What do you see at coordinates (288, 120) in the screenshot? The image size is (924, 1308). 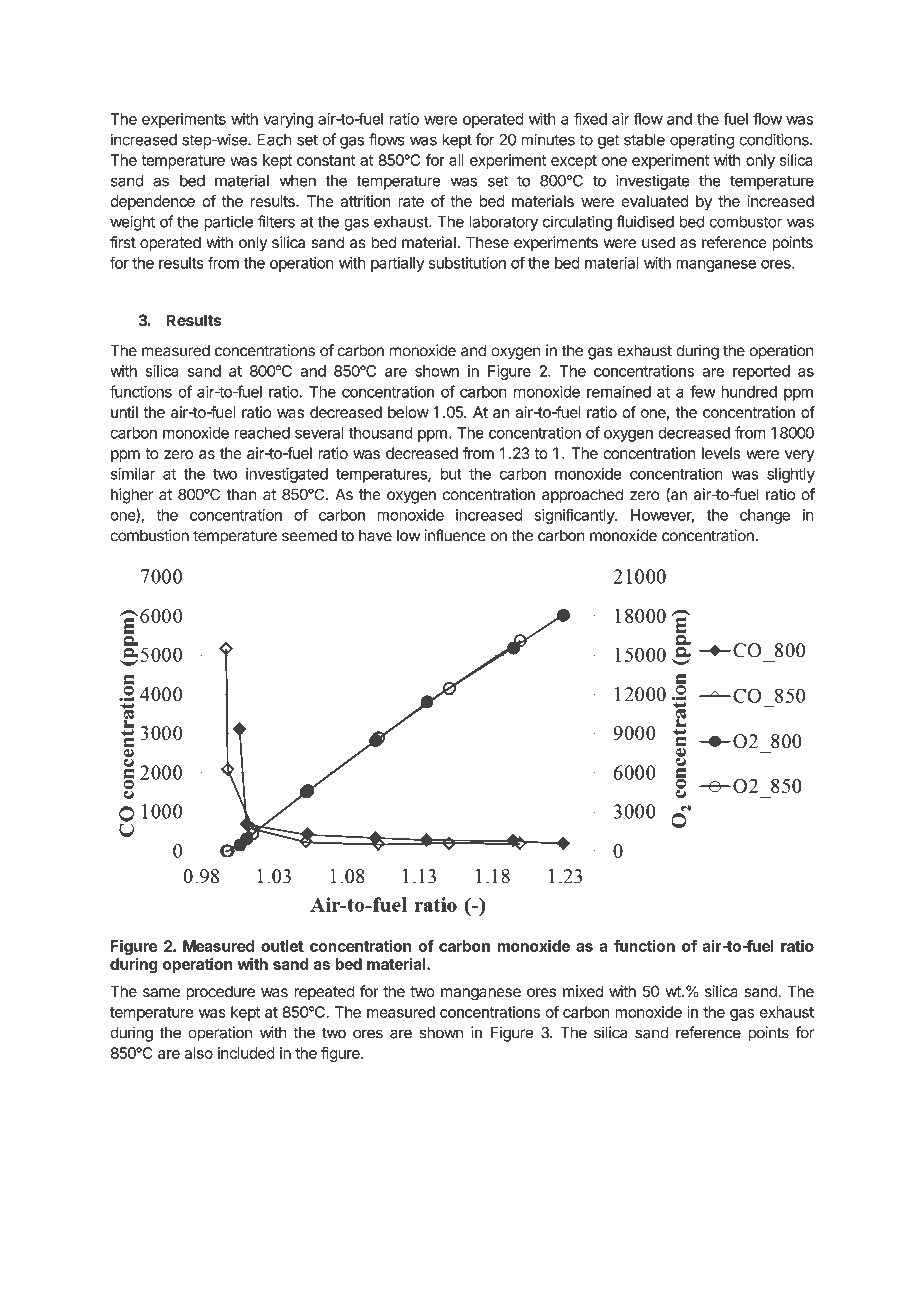 I see `varying` at bounding box center [288, 120].
